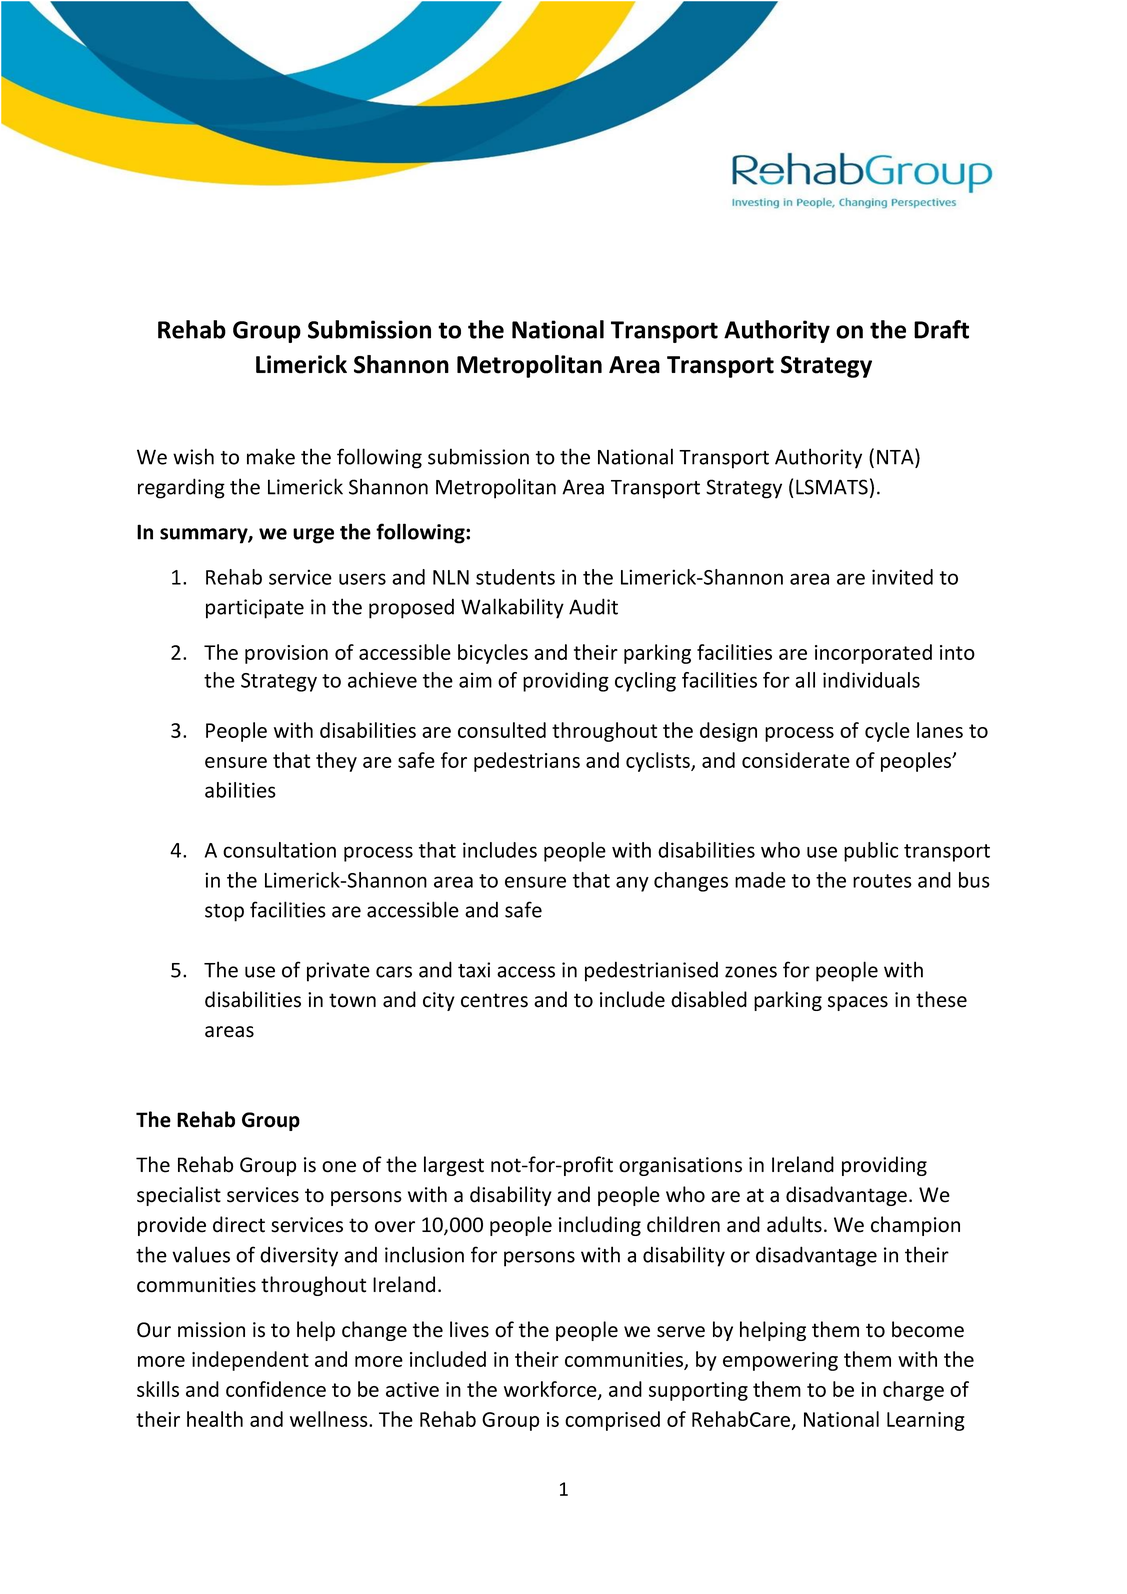 The image size is (1127, 1594). What do you see at coordinates (515, 577) in the screenshot?
I see `students` at bounding box center [515, 577].
